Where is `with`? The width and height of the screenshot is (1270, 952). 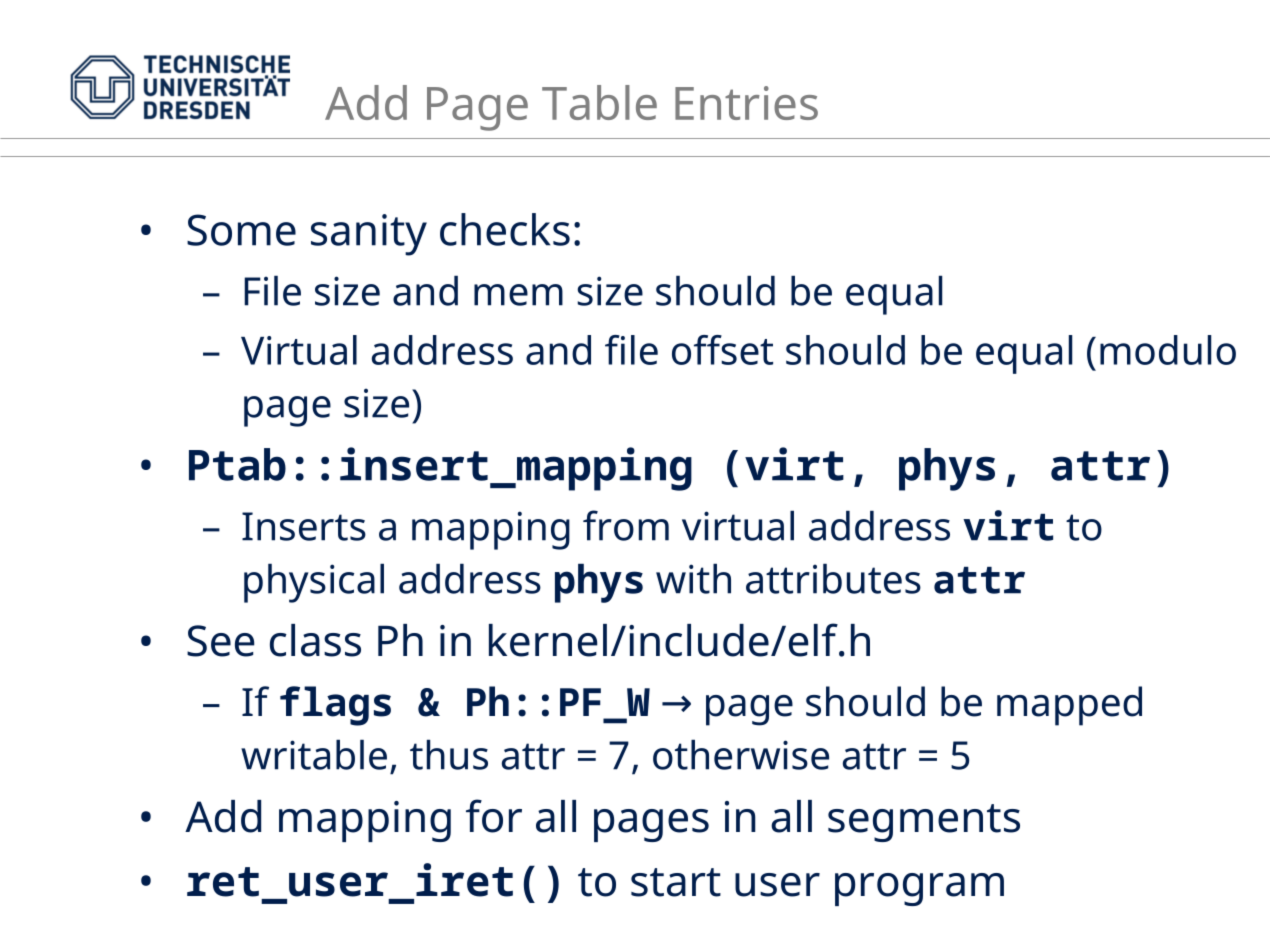 with is located at coordinates (693, 578).
